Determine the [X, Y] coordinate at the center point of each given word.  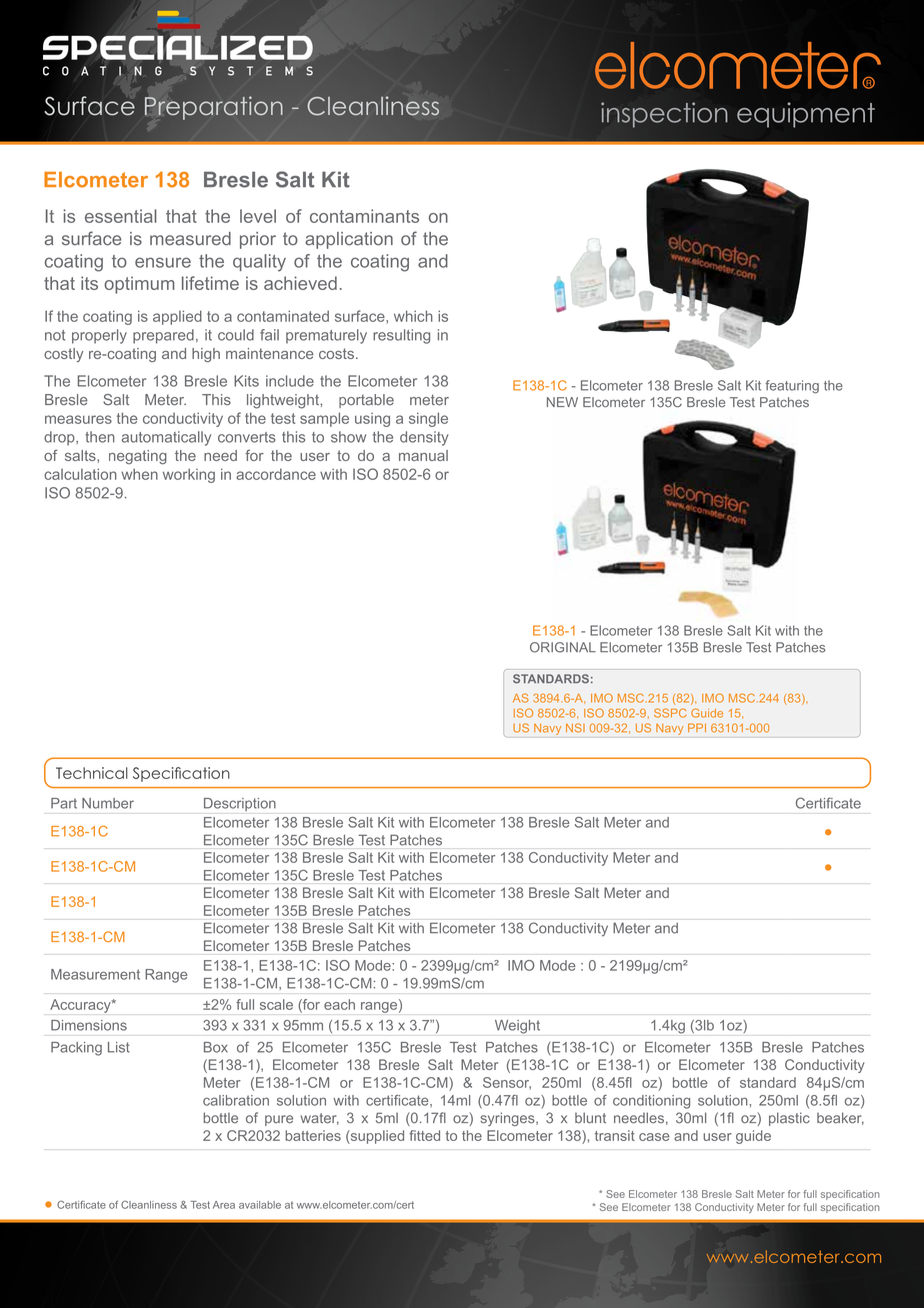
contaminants [364, 216]
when [139, 474]
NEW [562, 402]
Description [240, 804]
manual [423, 455]
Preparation [214, 108]
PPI [697, 727]
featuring [792, 387]
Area [224, 1205]
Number [108, 803]
